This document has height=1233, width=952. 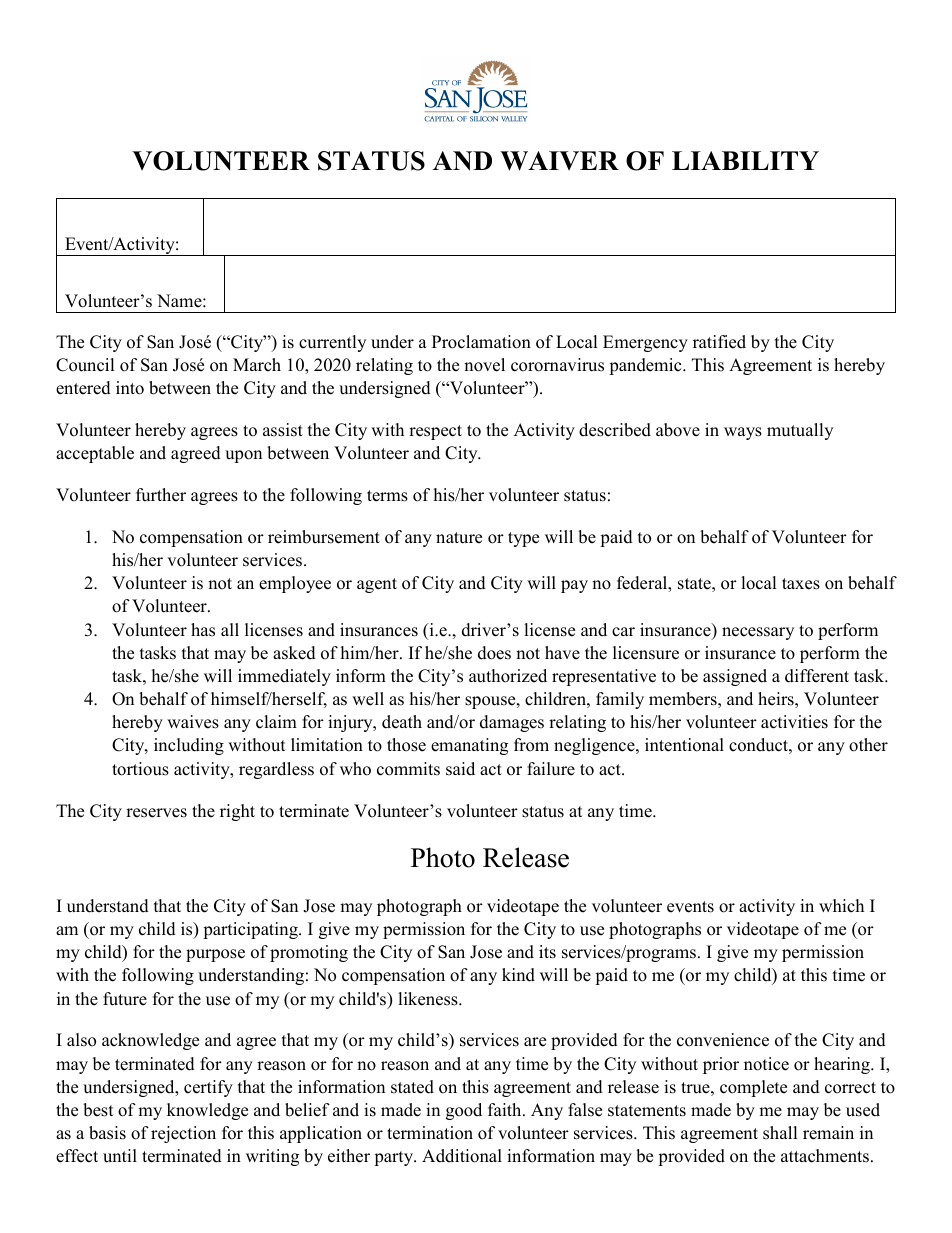 What do you see at coordinates (459, 538) in the document?
I see `nature` at bounding box center [459, 538].
